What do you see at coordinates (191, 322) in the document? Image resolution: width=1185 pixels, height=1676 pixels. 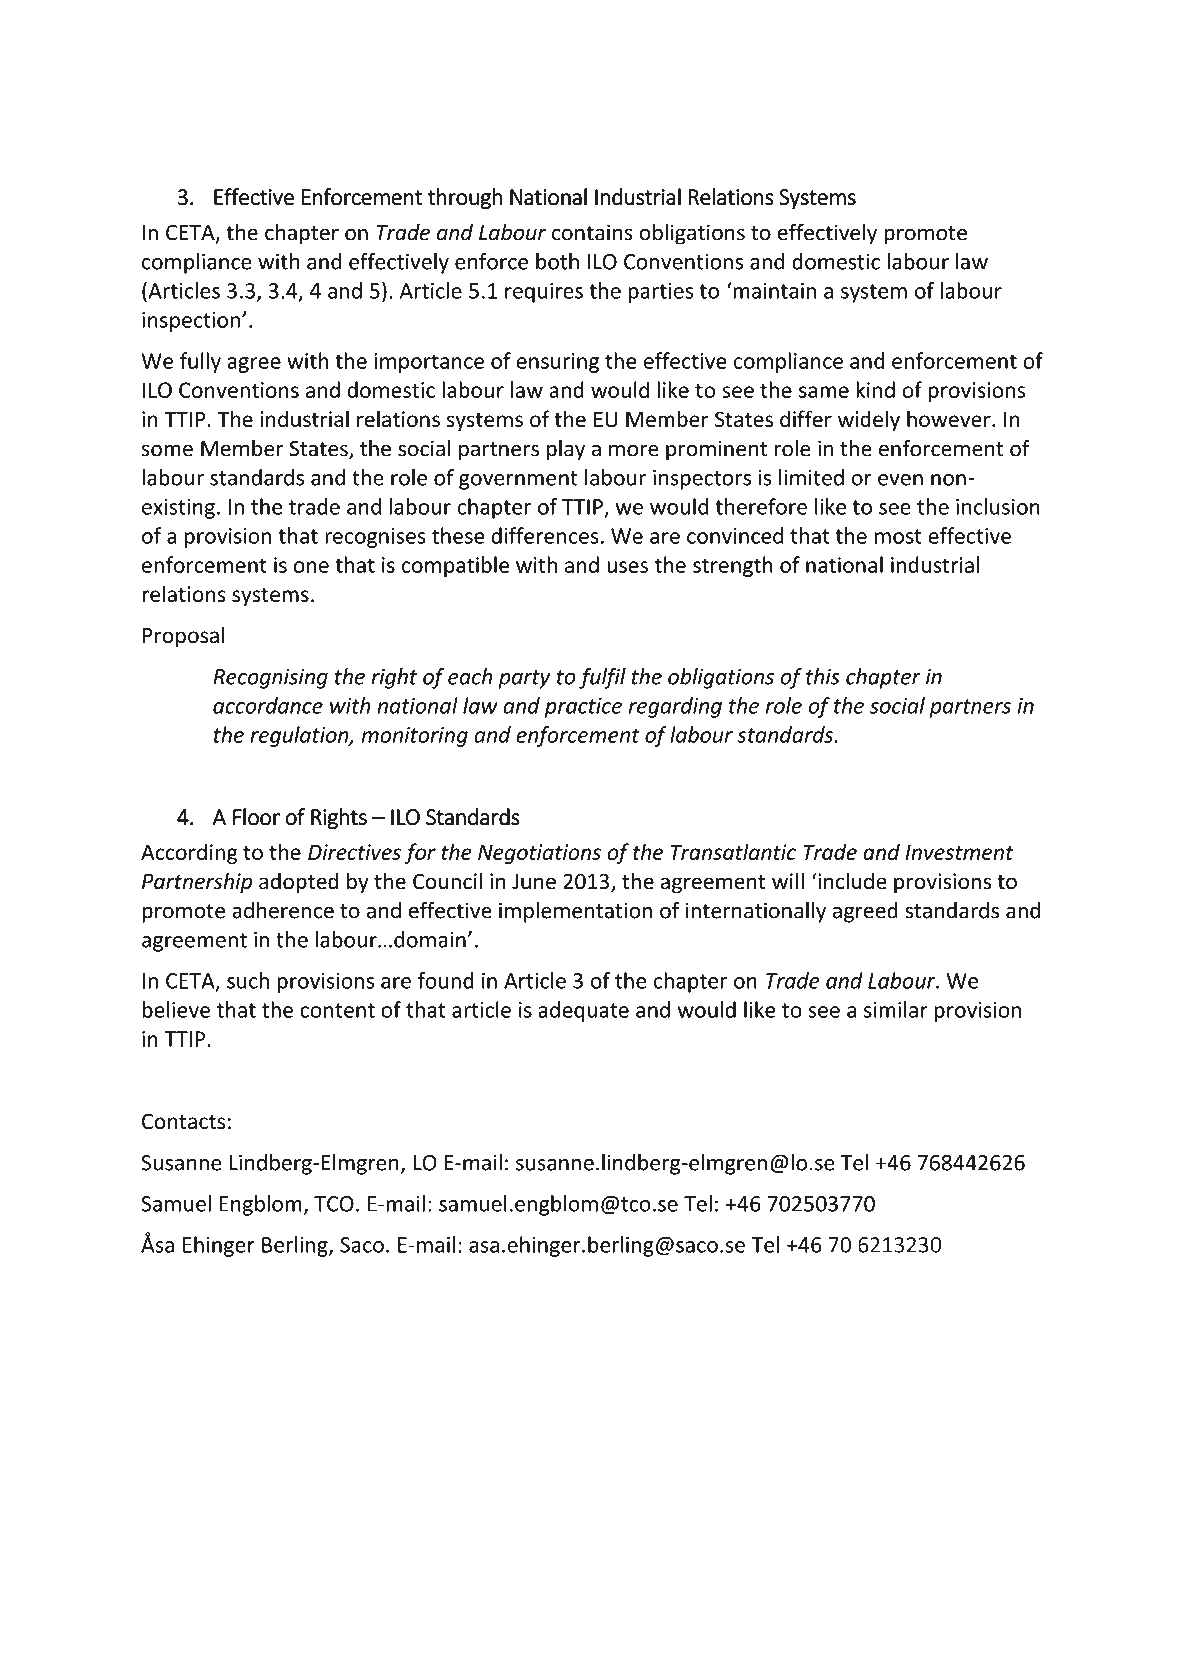 I see `inspection` at bounding box center [191, 322].
